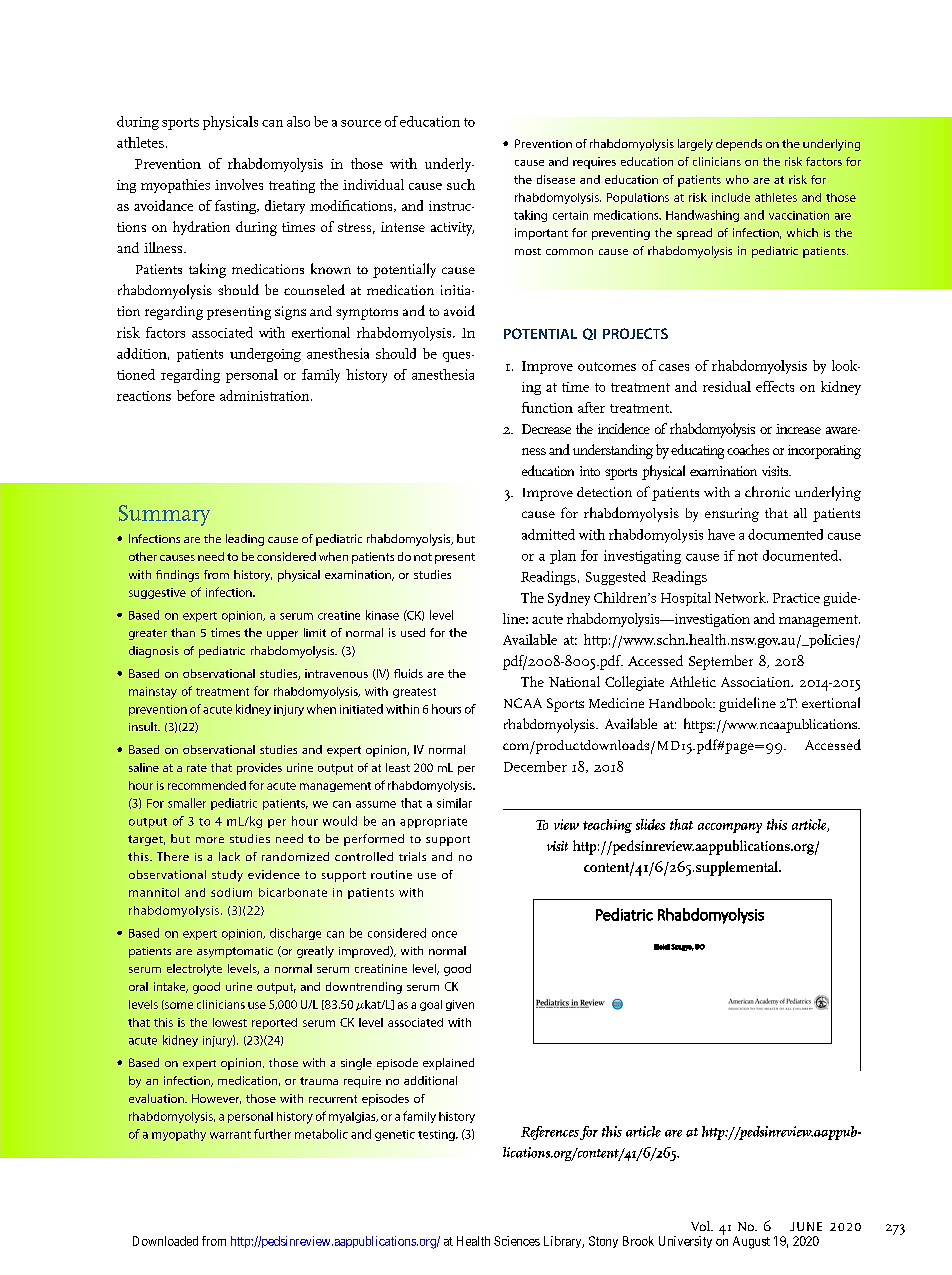  What do you see at coordinates (739, 145) in the screenshot?
I see `depends` at bounding box center [739, 145].
